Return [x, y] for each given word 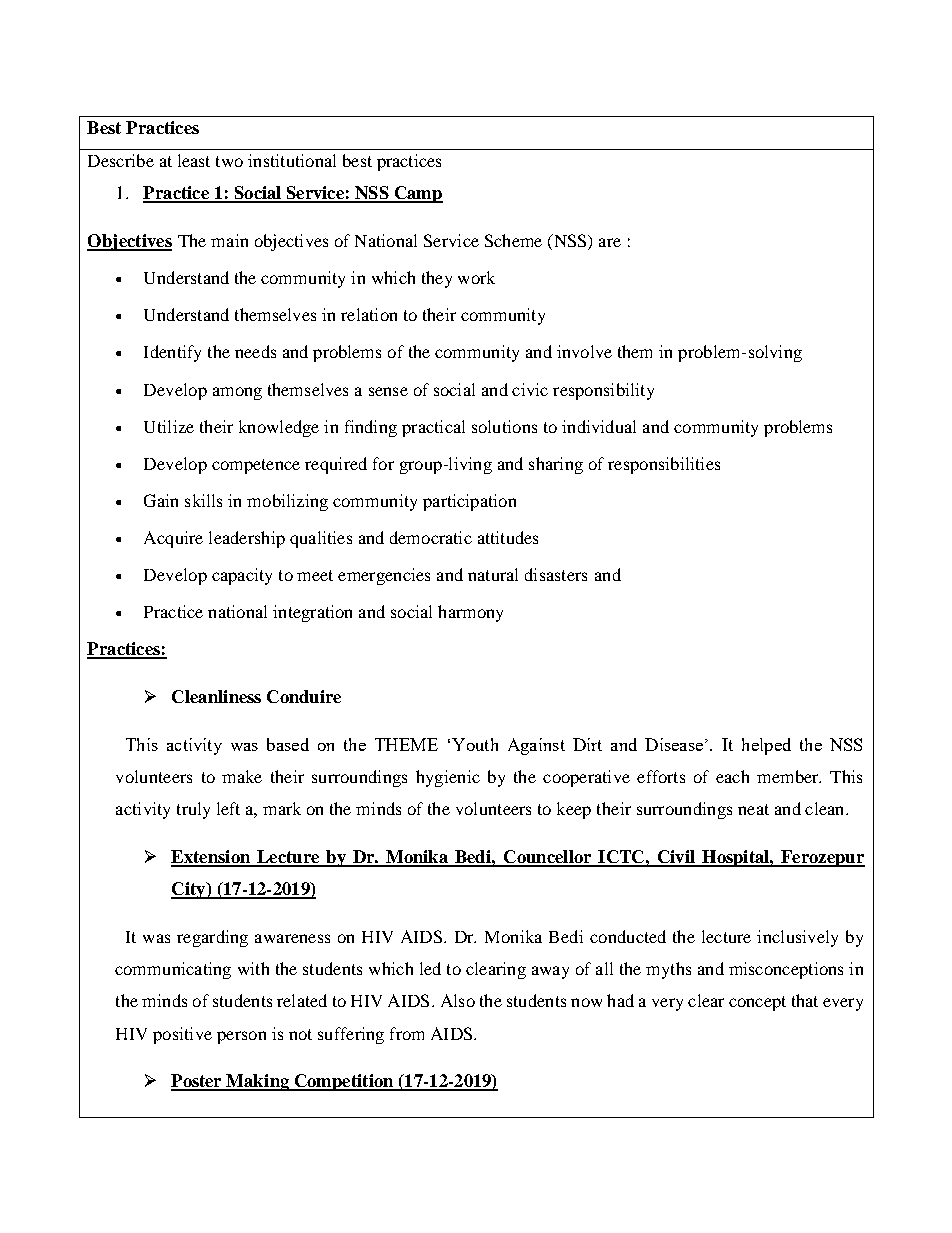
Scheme [513, 240]
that [805, 1000]
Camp [417, 194]
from [407, 1033]
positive [182, 1035]
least [194, 160]
